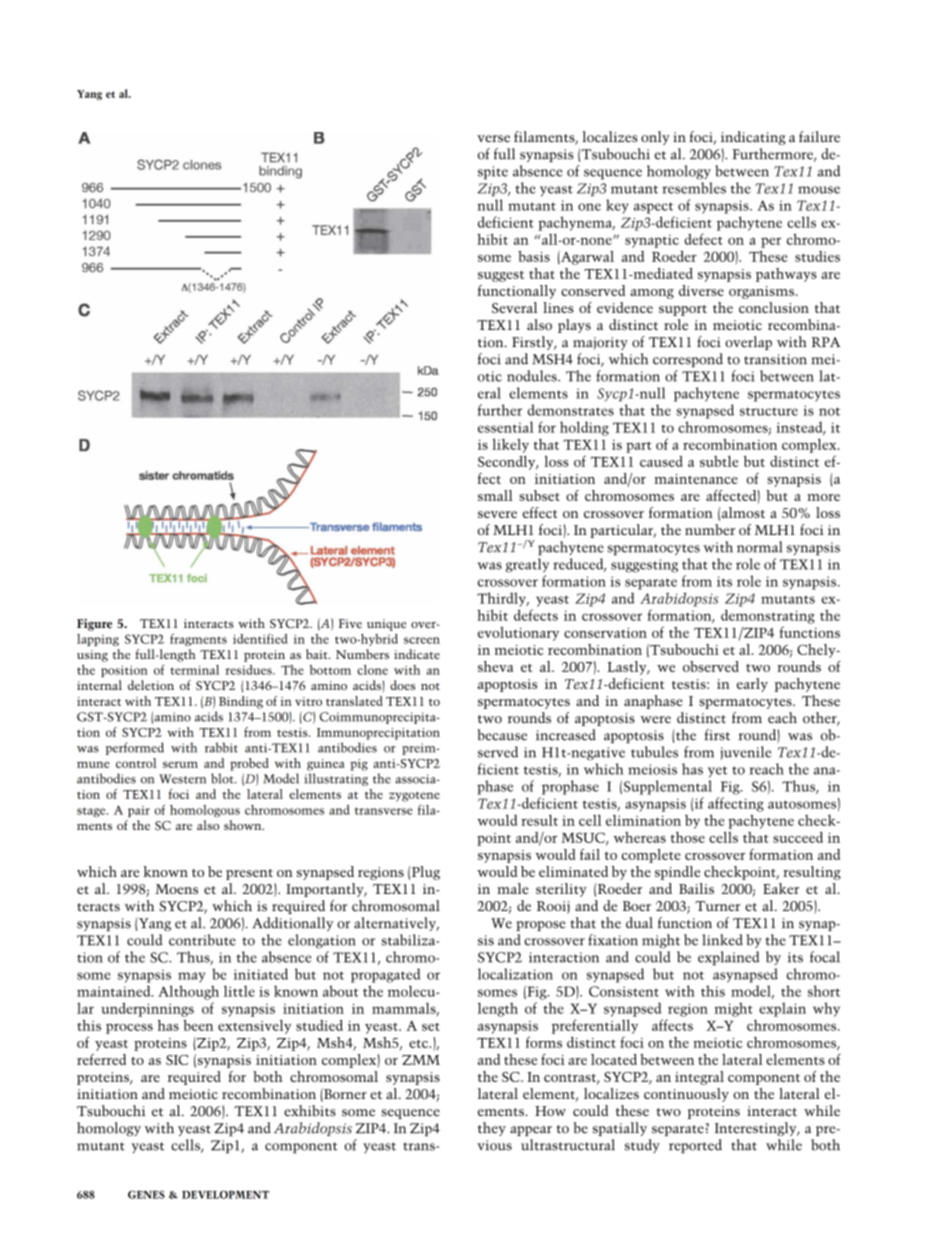 The height and width of the screenshot is (1233, 952). I want to click on GENES, so click(146, 1194).
